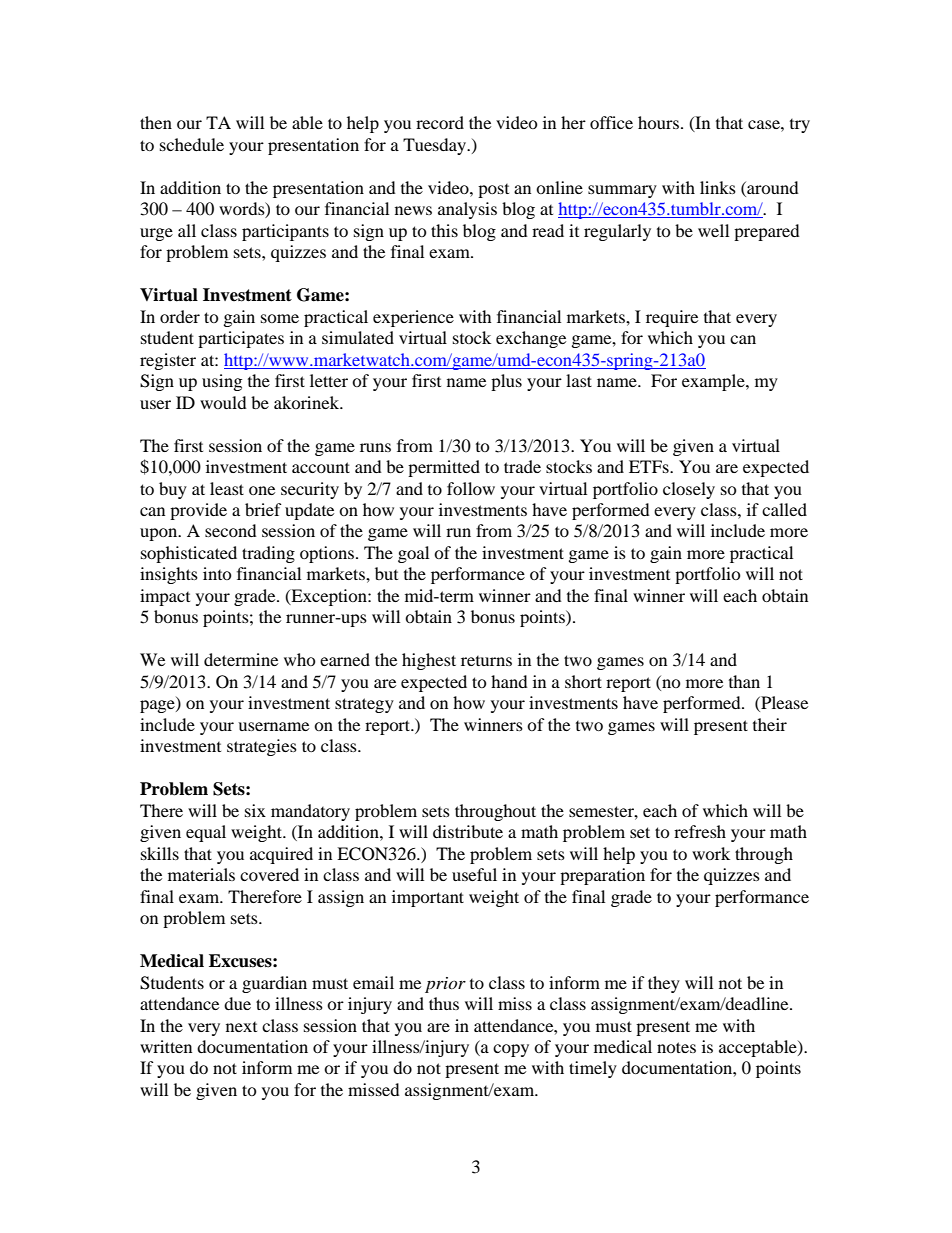  I want to click on schedule, so click(192, 144).
